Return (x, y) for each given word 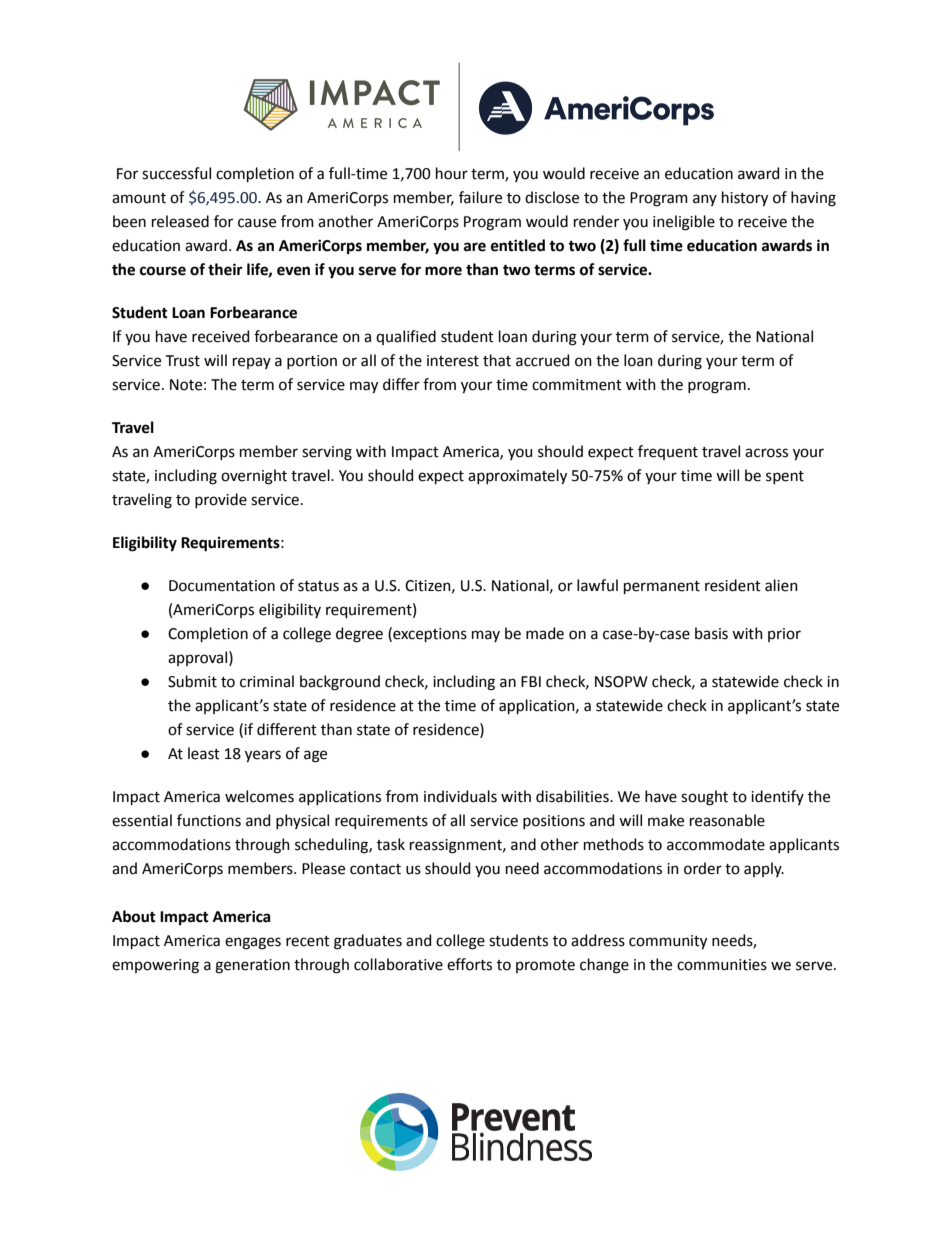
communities (722, 965)
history (745, 199)
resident (733, 585)
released (180, 221)
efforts (469, 964)
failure (480, 197)
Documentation (222, 586)
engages (253, 943)
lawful (597, 585)
